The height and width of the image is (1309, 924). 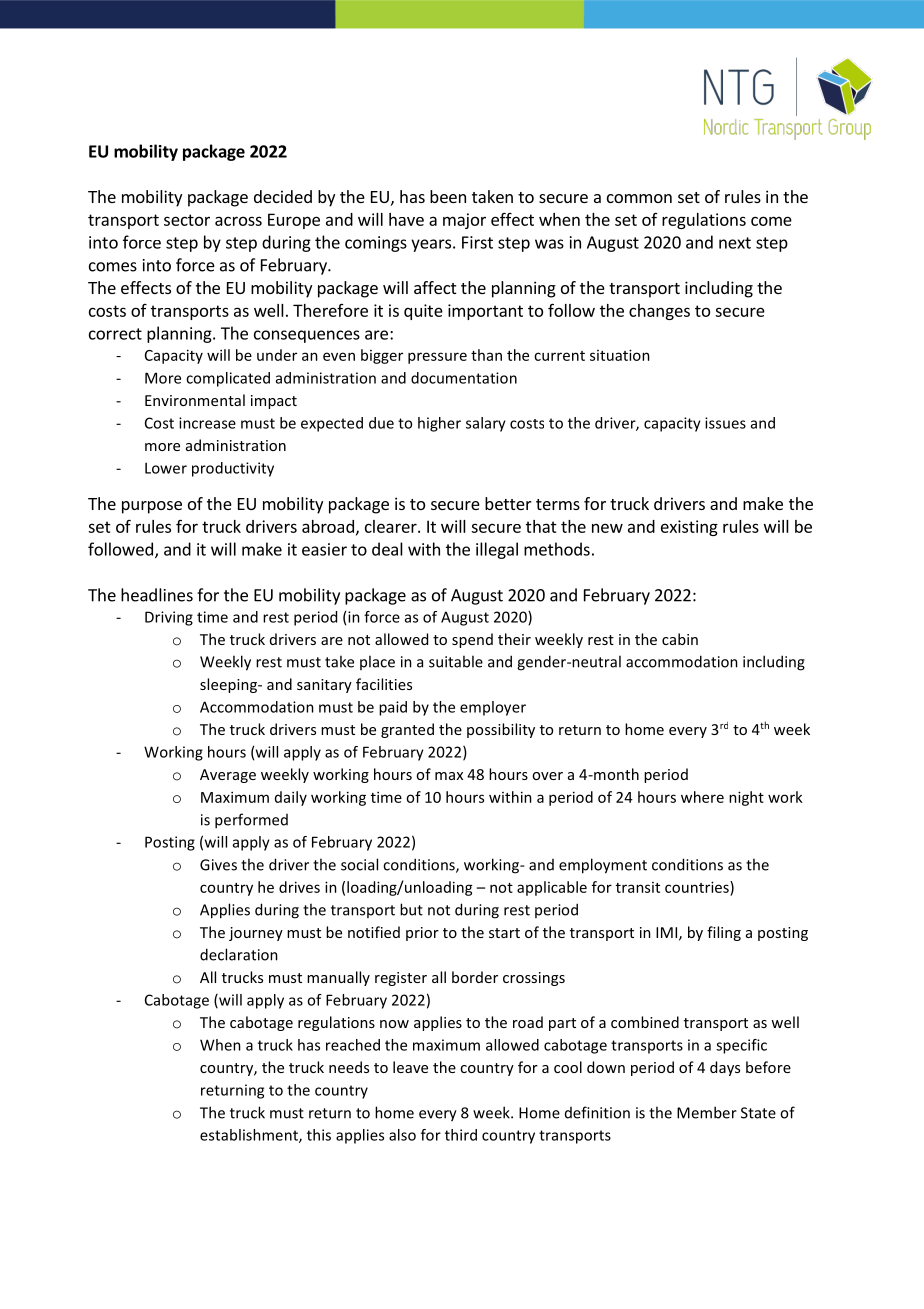 I want to click on Driving, so click(x=169, y=618).
